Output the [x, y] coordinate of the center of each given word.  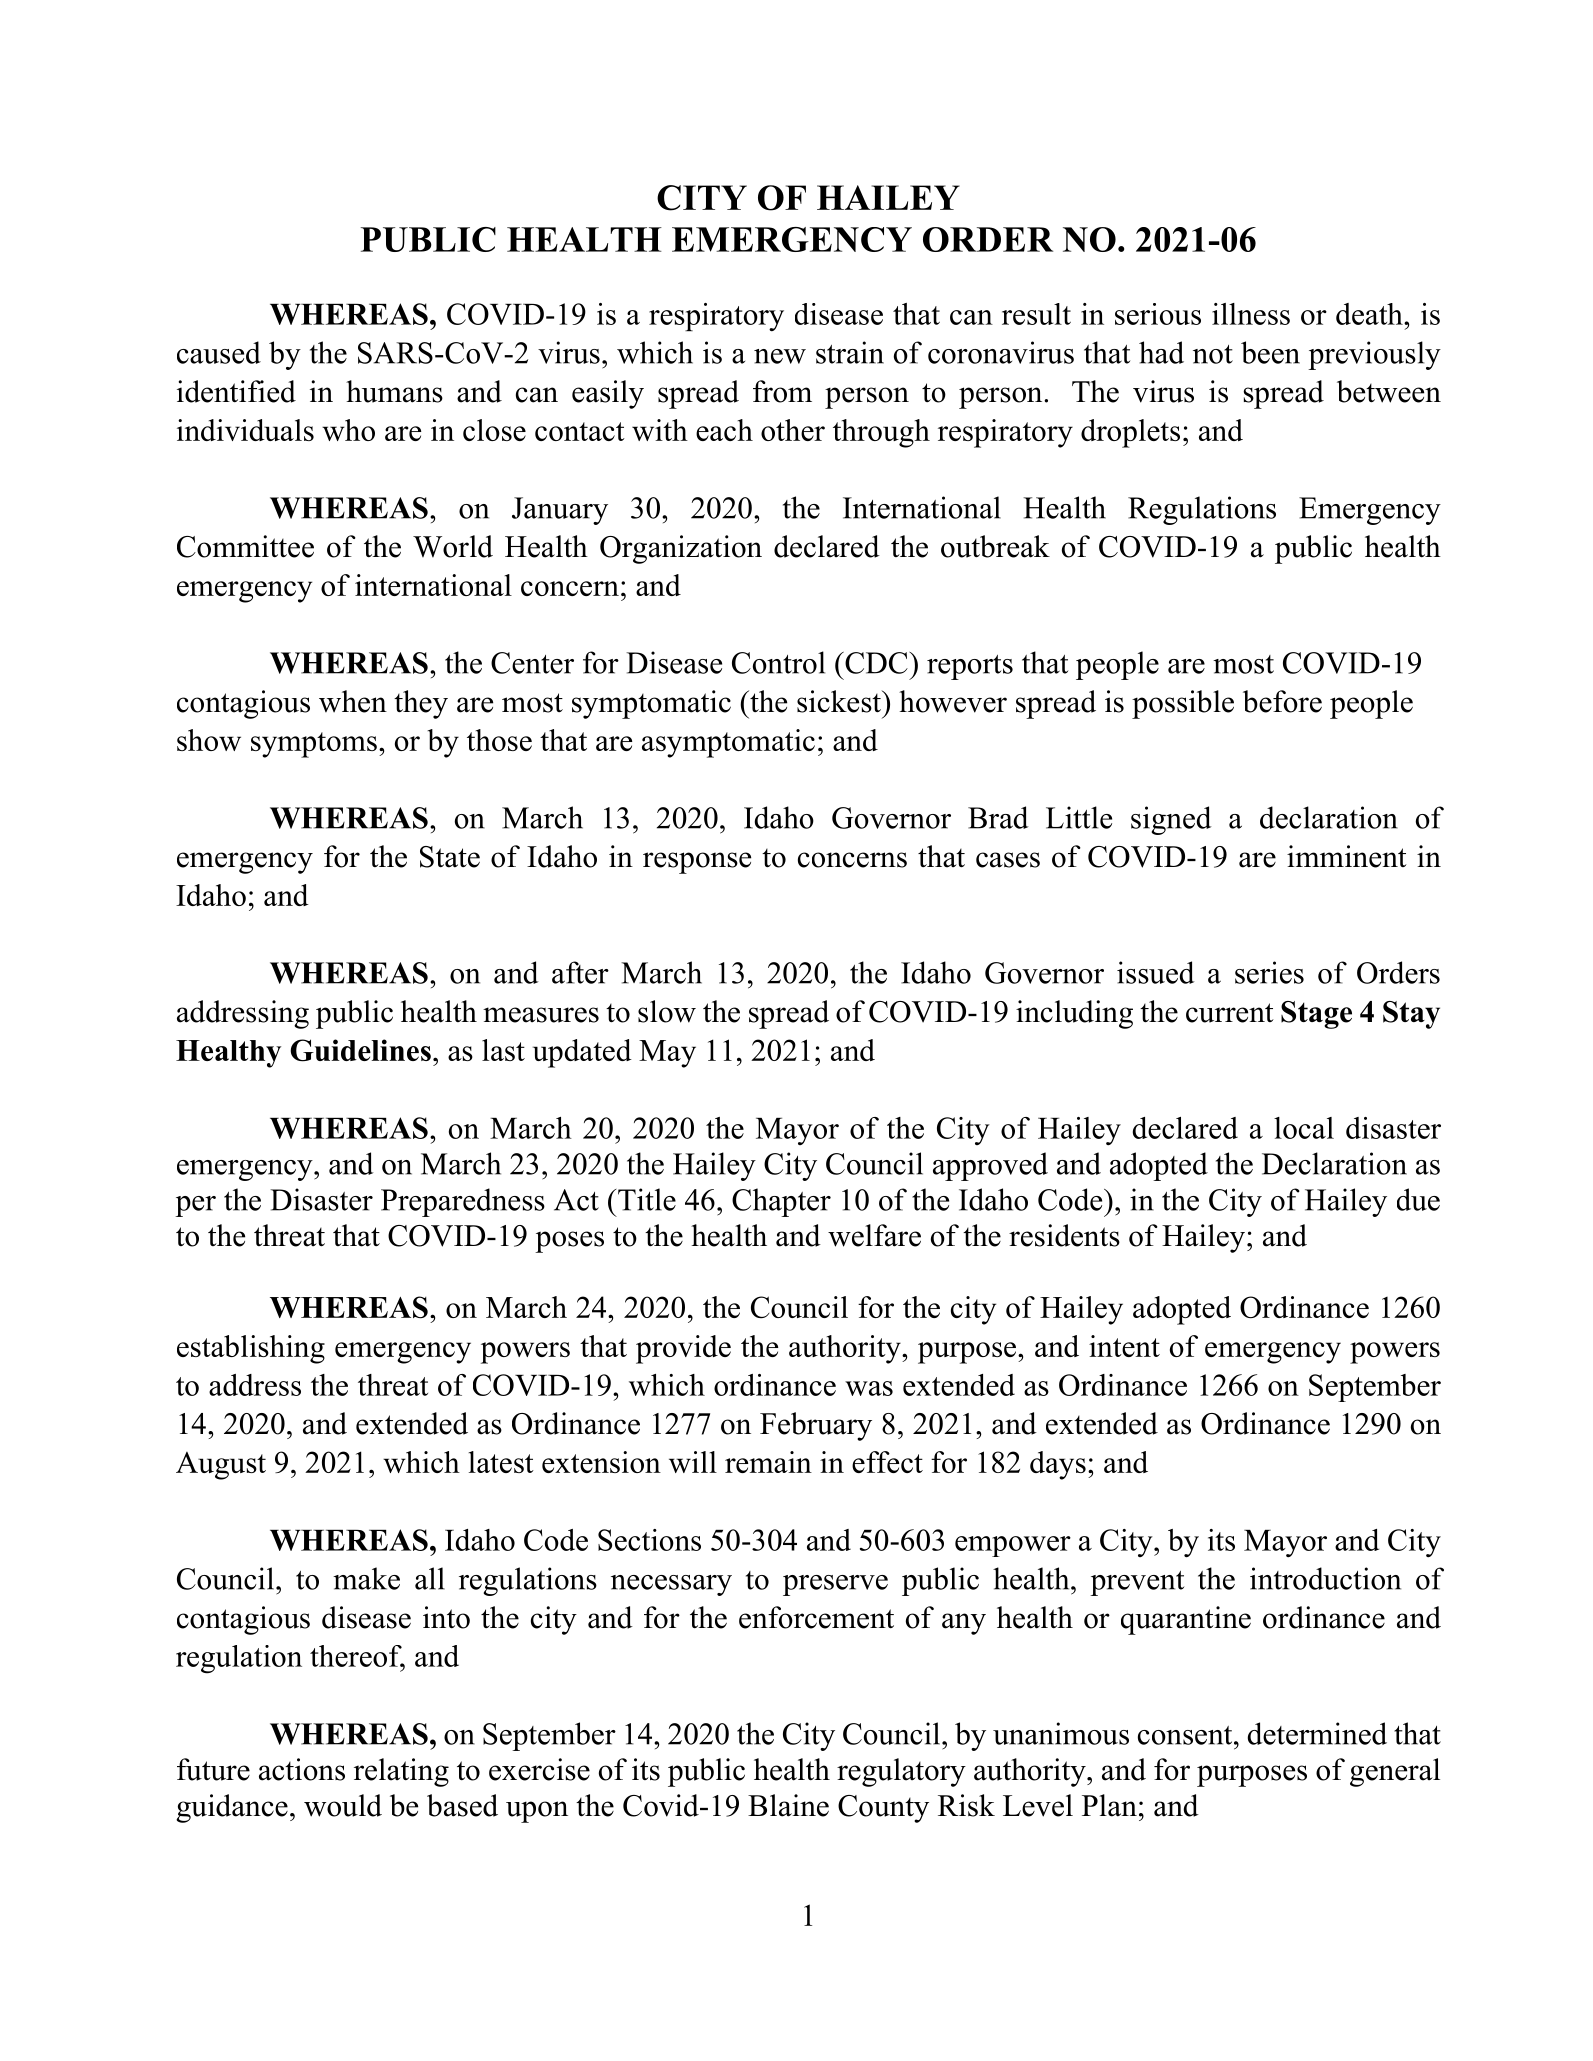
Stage [1316, 1015]
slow [667, 1011]
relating [401, 1772]
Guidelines [360, 1050]
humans [394, 391]
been [1270, 352]
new [780, 356]
